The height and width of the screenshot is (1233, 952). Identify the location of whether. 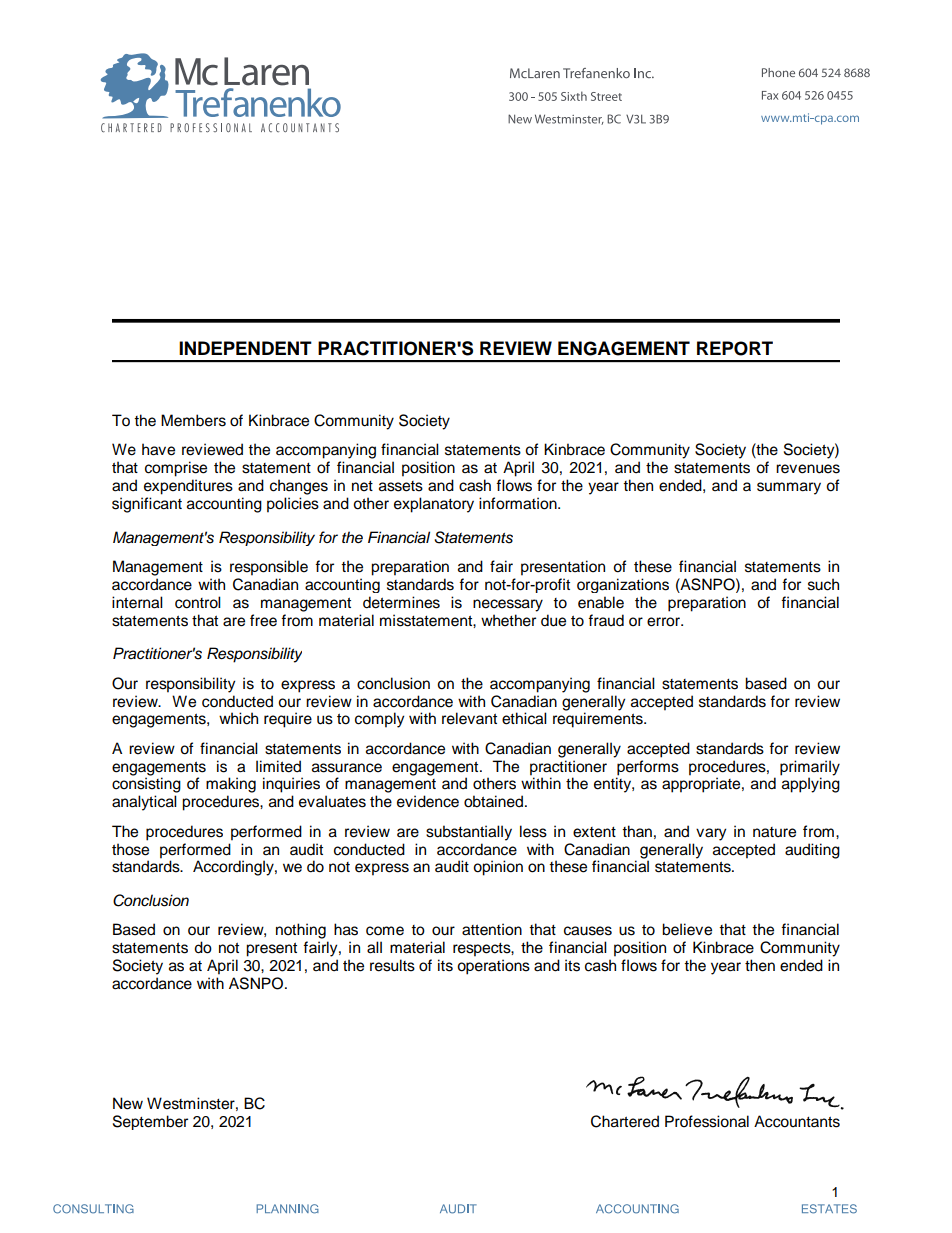
(508, 620).
